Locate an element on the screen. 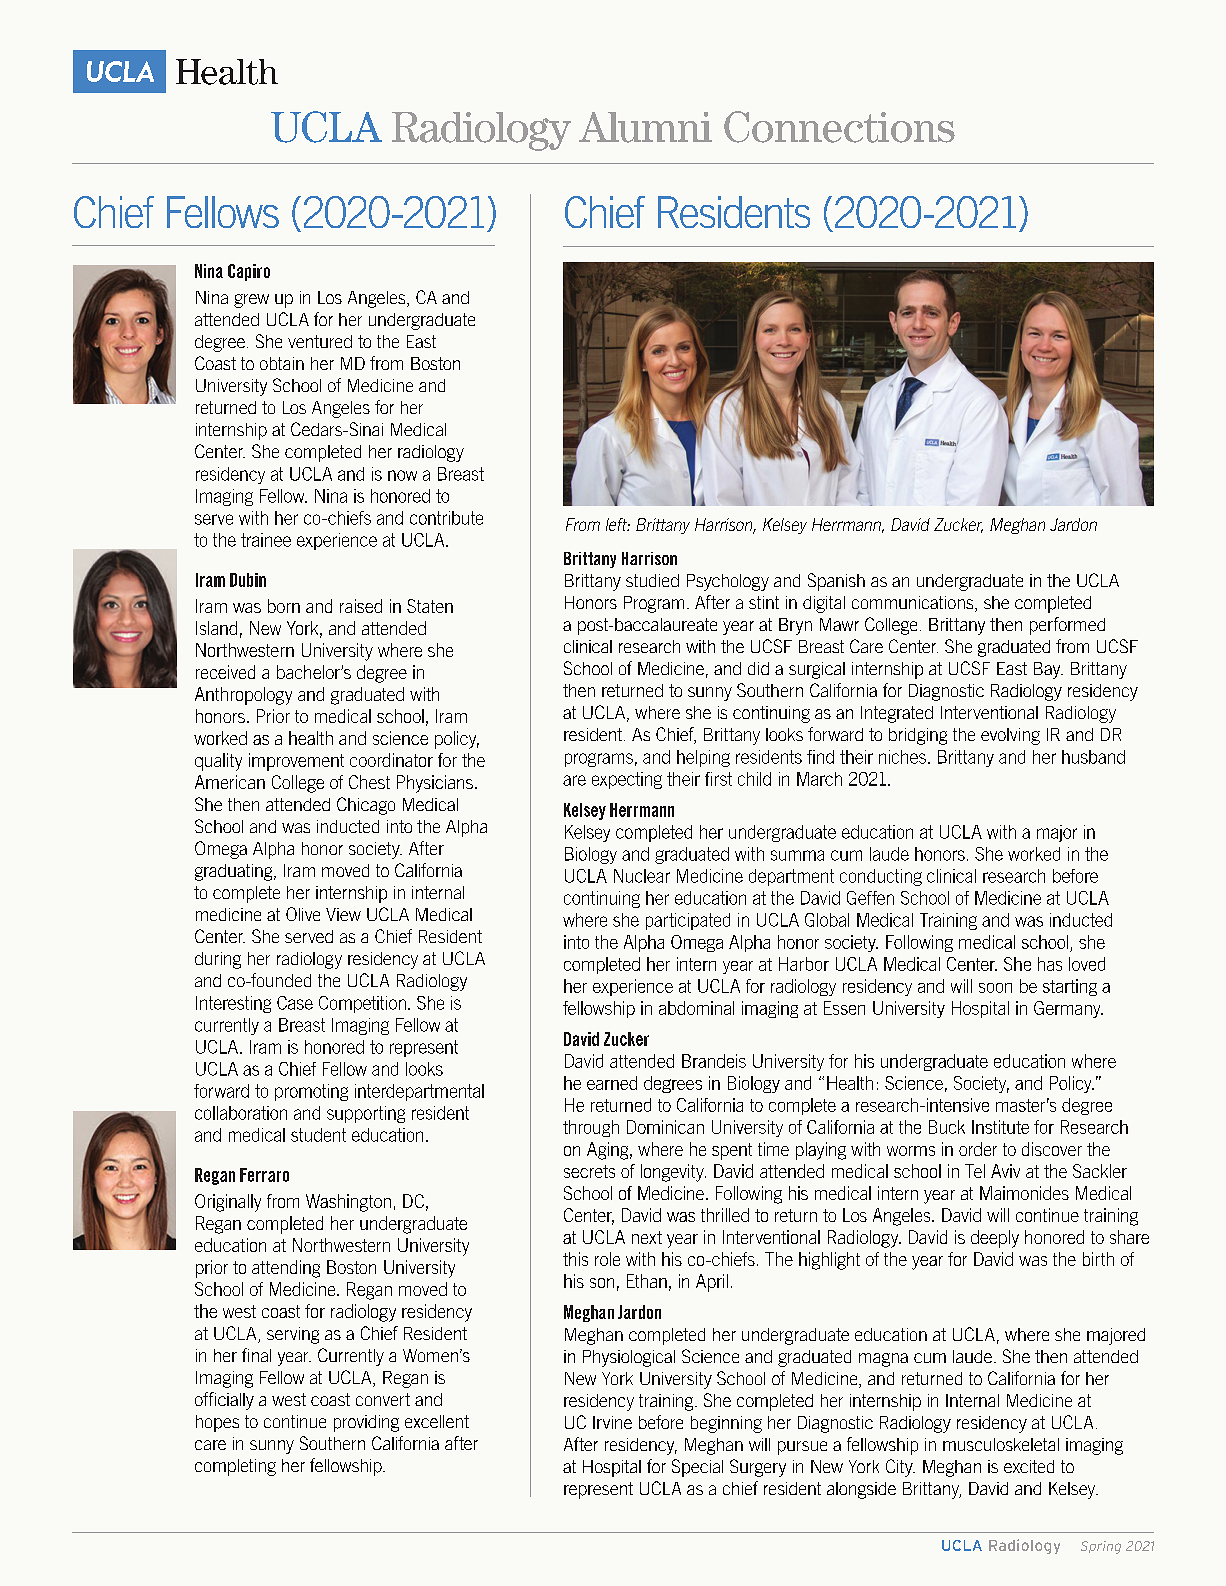 The height and width of the screenshot is (1586, 1226). Connections is located at coordinates (839, 127).
